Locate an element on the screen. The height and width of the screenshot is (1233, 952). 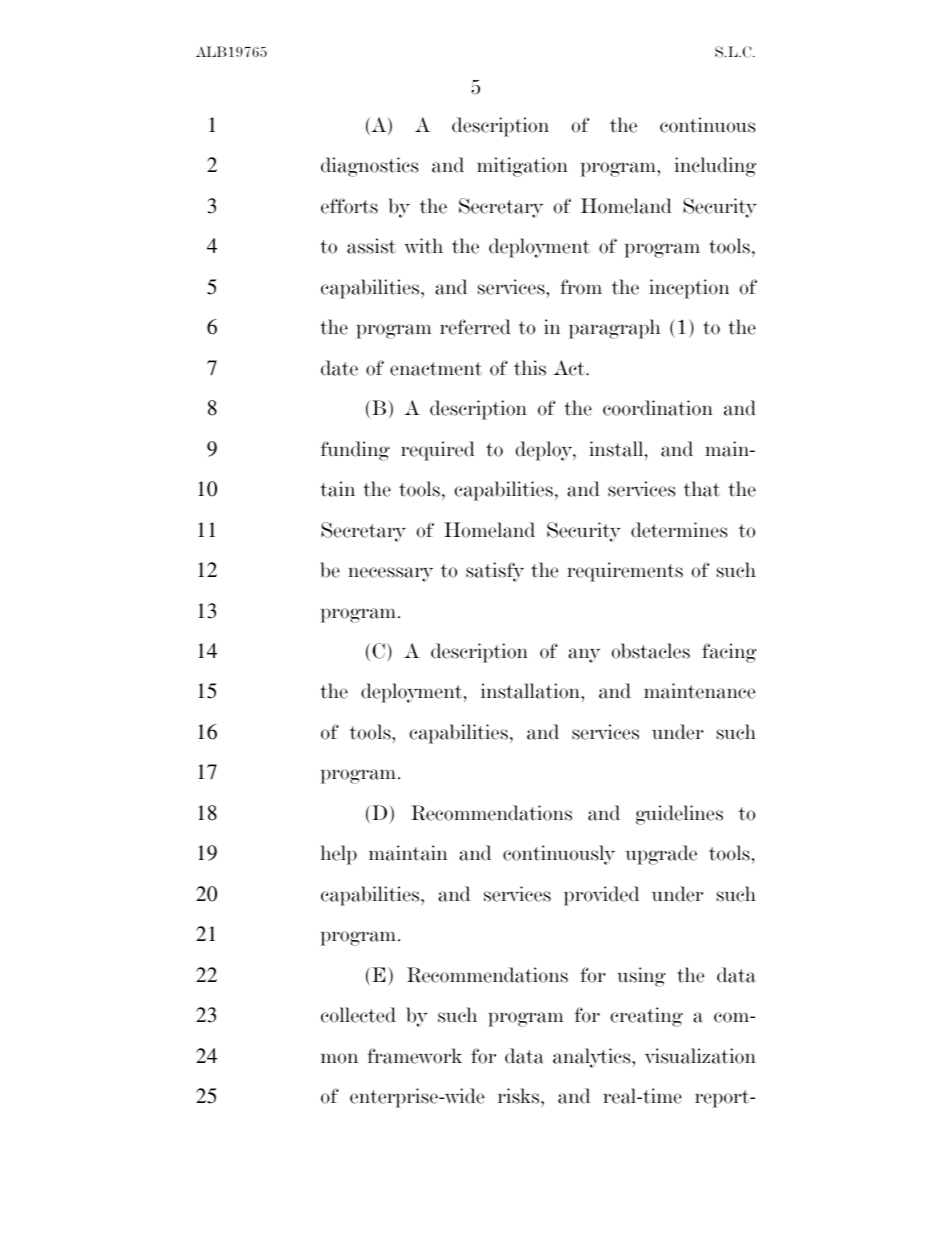
necessary is located at coordinates (390, 574).
